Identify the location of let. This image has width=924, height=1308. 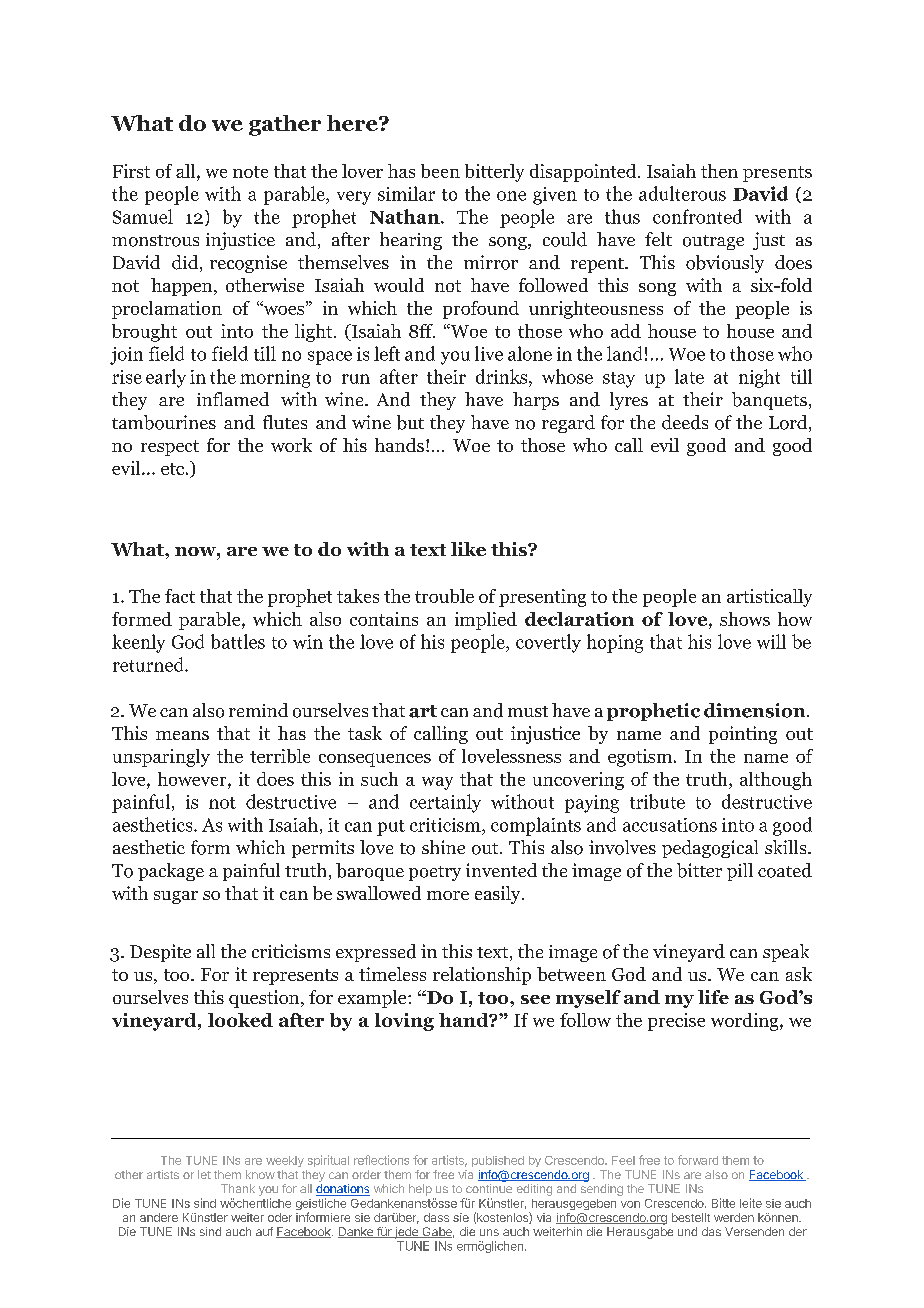
(204, 1174).
